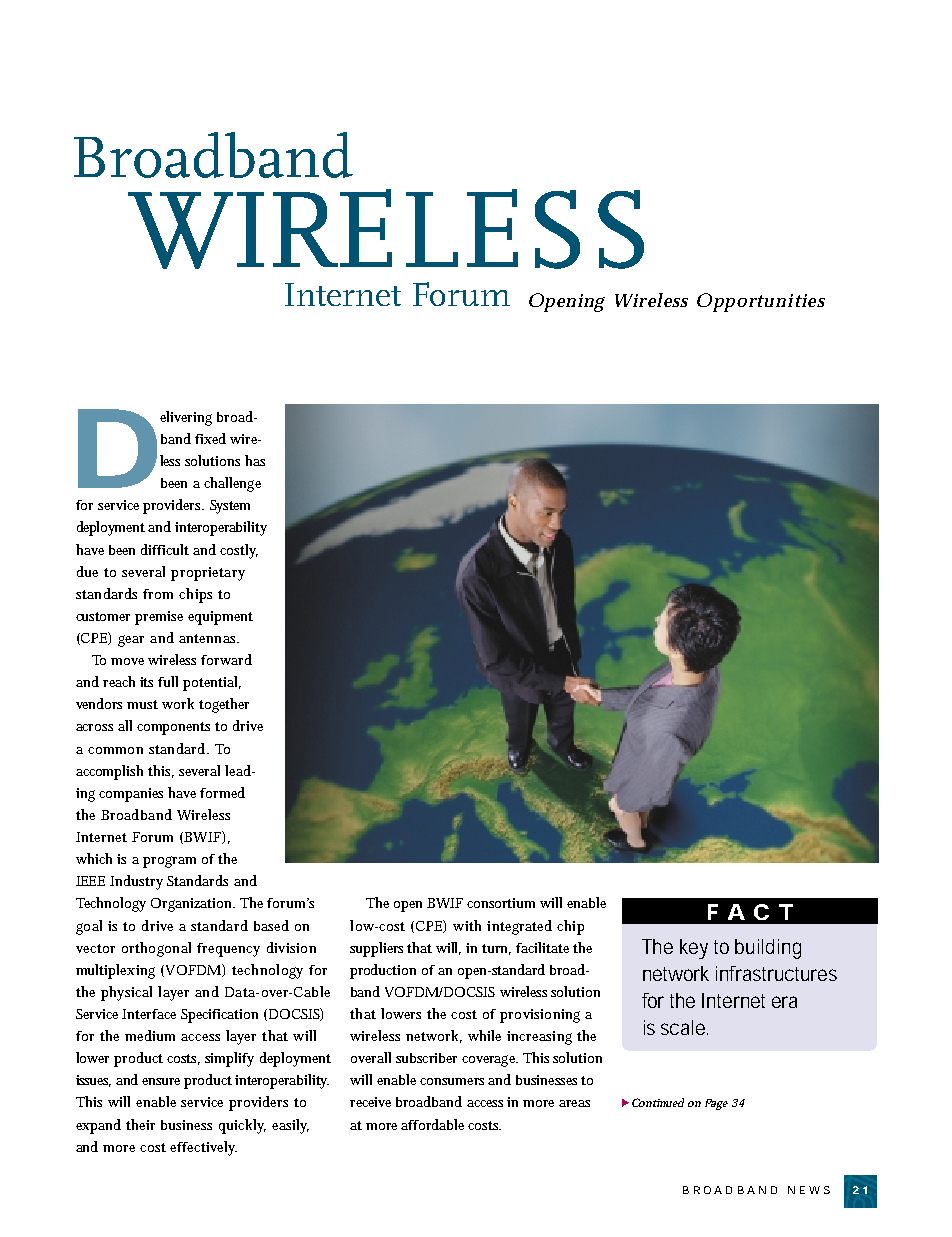  I want to click on NEWS, so click(809, 1190).
